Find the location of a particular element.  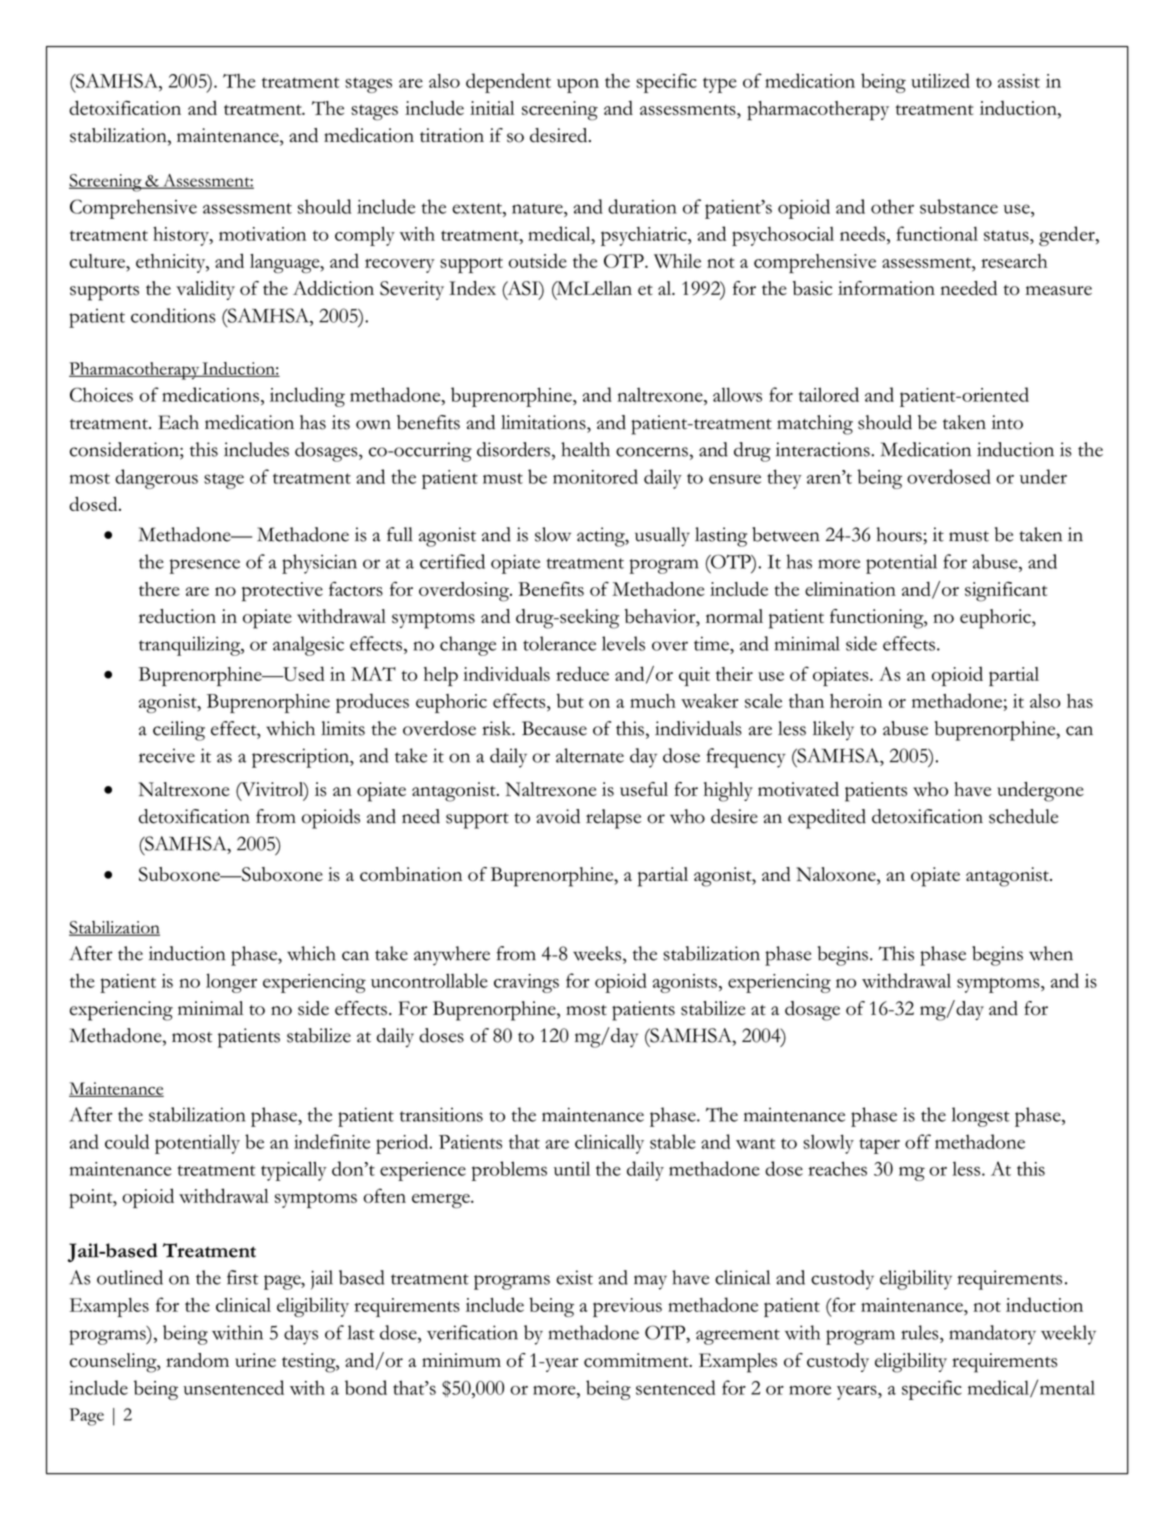

upon is located at coordinates (578, 85).
